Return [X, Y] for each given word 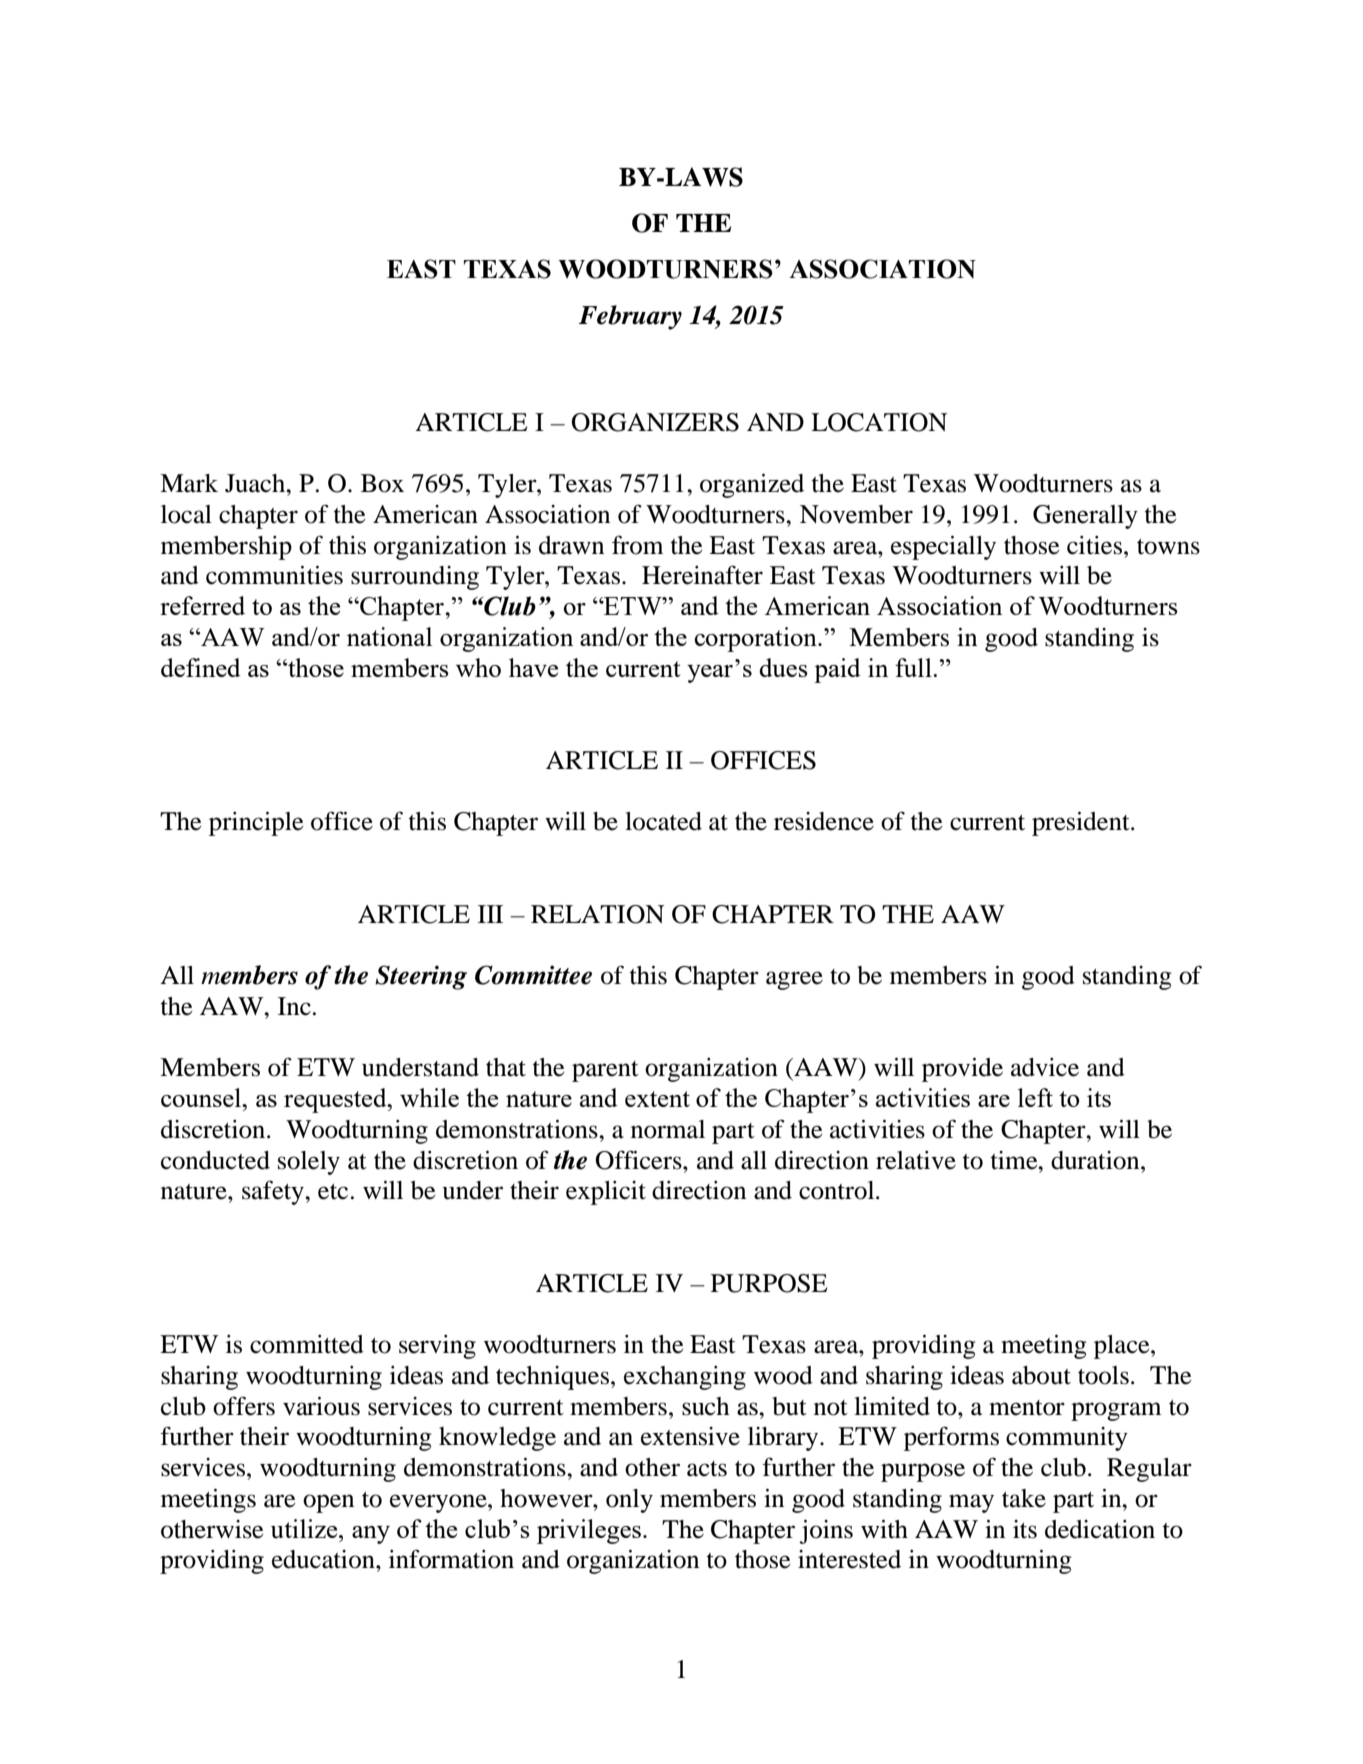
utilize [305, 1529]
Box [382, 483]
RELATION [597, 914]
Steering [421, 977]
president [1082, 824]
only [629, 1501]
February [630, 317]
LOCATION [879, 422]
